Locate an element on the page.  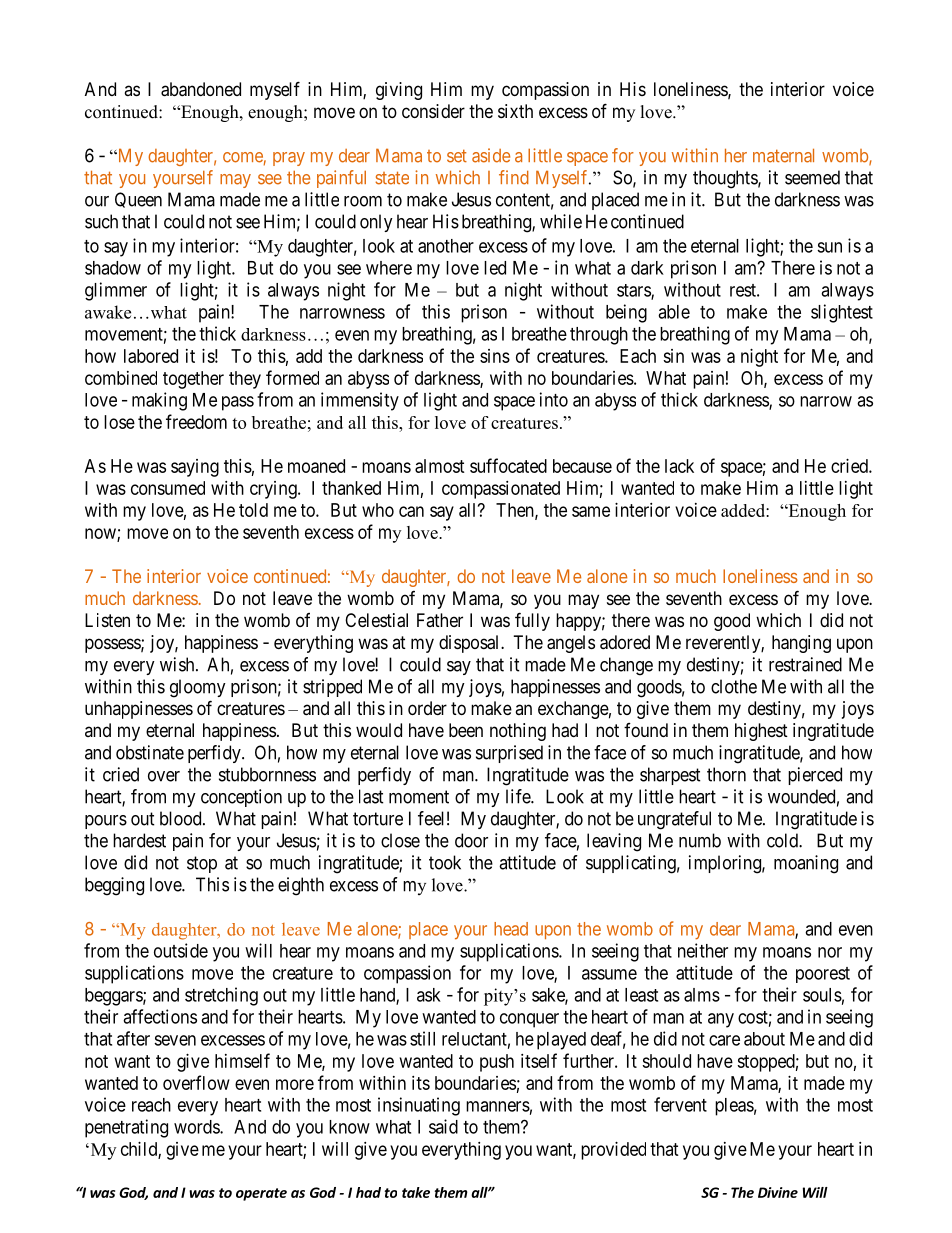
words is located at coordinates (197, 1127).
